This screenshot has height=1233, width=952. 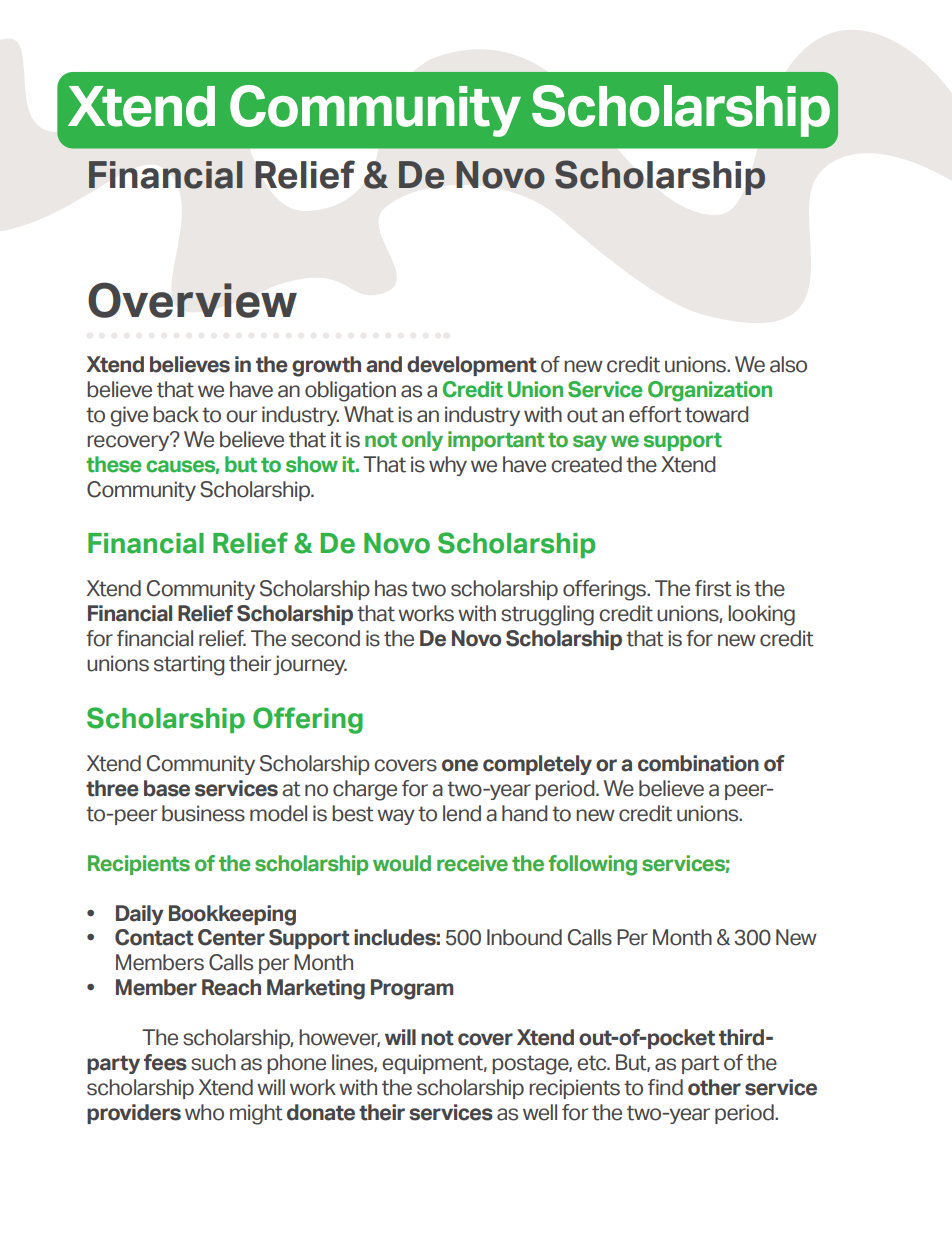 I want to click on first, so click(x=713, y=588).
